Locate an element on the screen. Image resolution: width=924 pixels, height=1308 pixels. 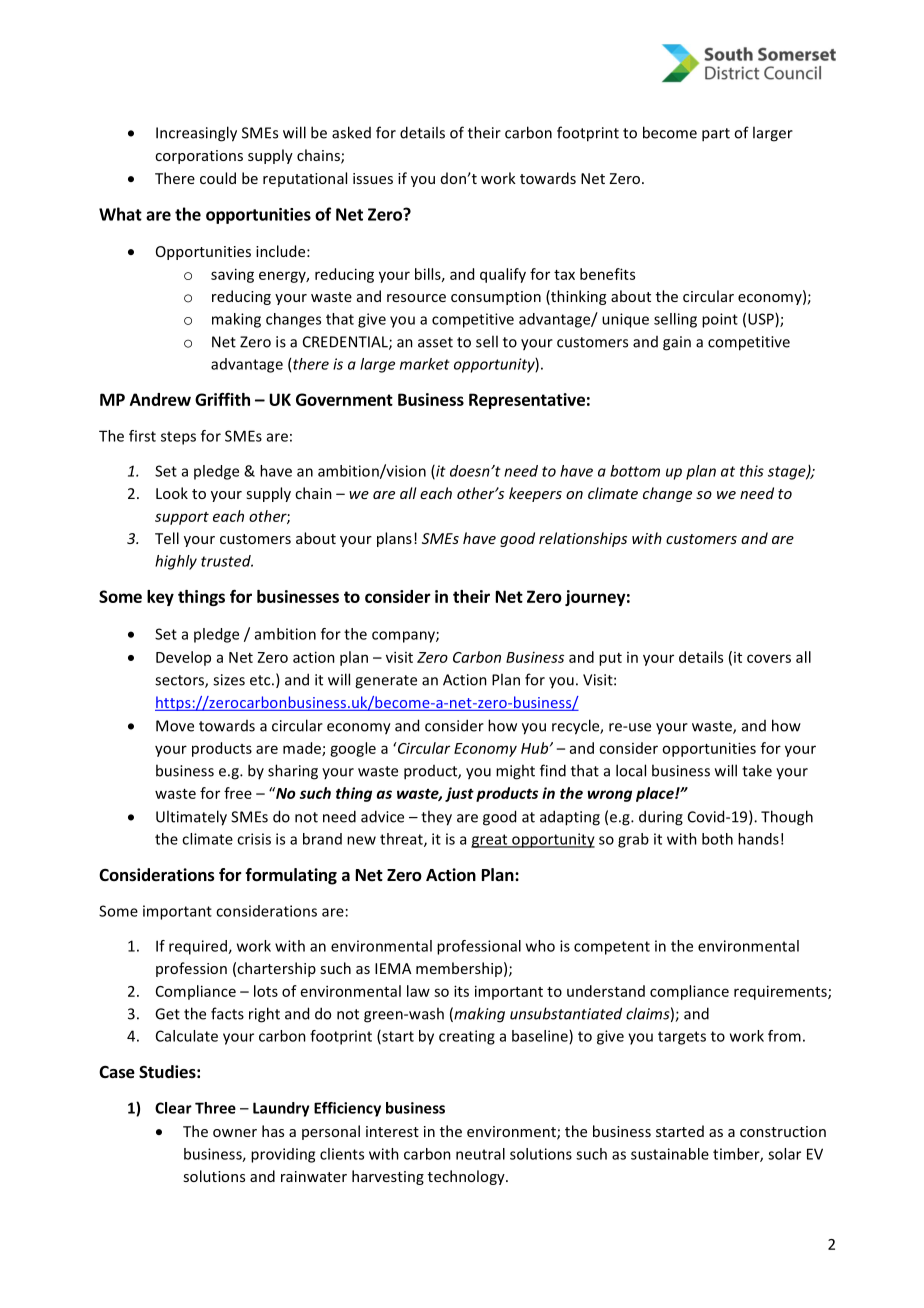
Look is located at coordinates (172, 493).
